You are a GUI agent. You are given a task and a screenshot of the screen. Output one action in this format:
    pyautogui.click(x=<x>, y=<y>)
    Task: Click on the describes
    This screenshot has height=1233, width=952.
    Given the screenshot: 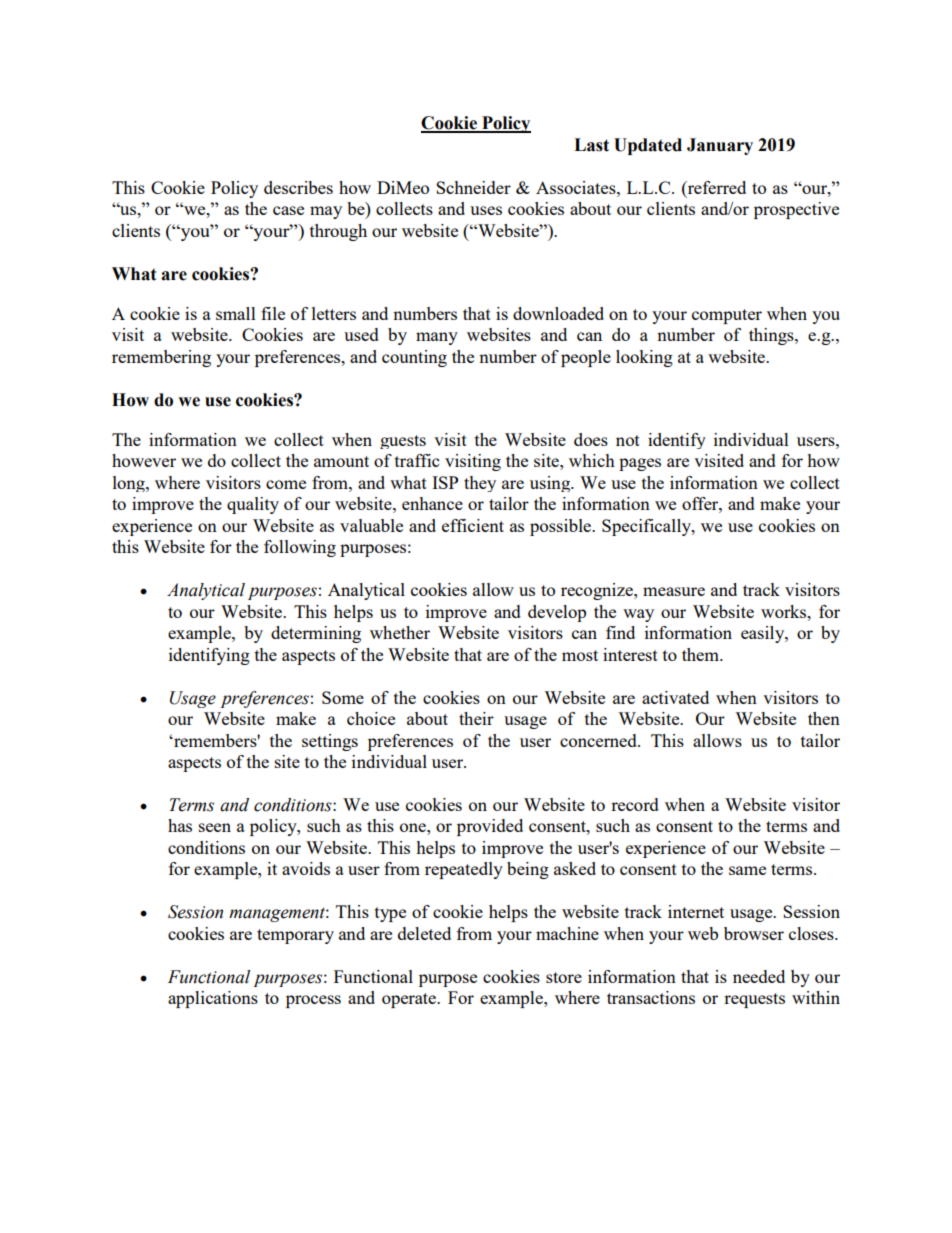 What is the action you would take?
    pyautogui.click(x=298, y=187)
